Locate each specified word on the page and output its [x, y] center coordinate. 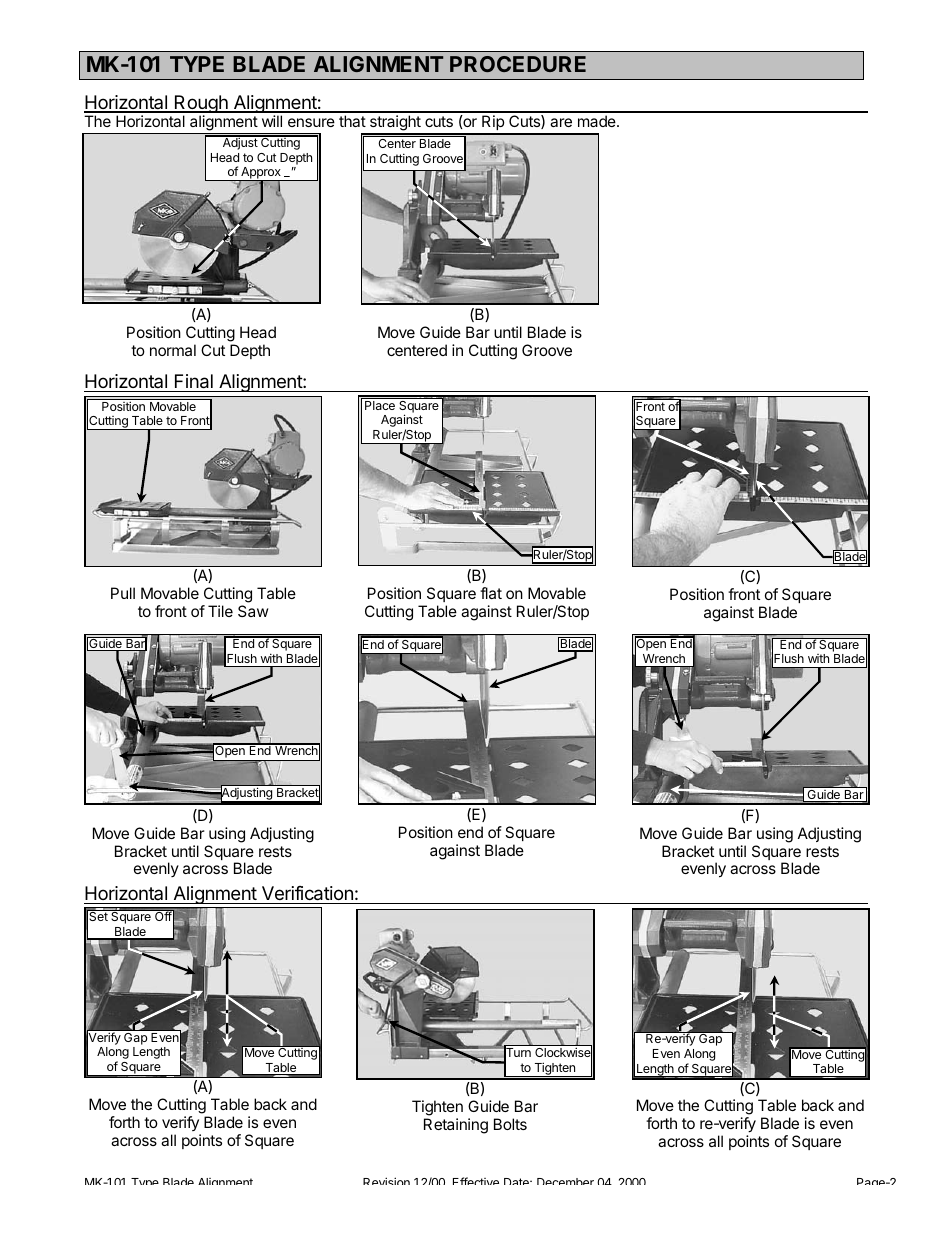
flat [491, 593]
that [352, 121]
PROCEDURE [518, 64]
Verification [307, 893]
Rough [201, 105]
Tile [220, 611]
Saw [253, 611]
